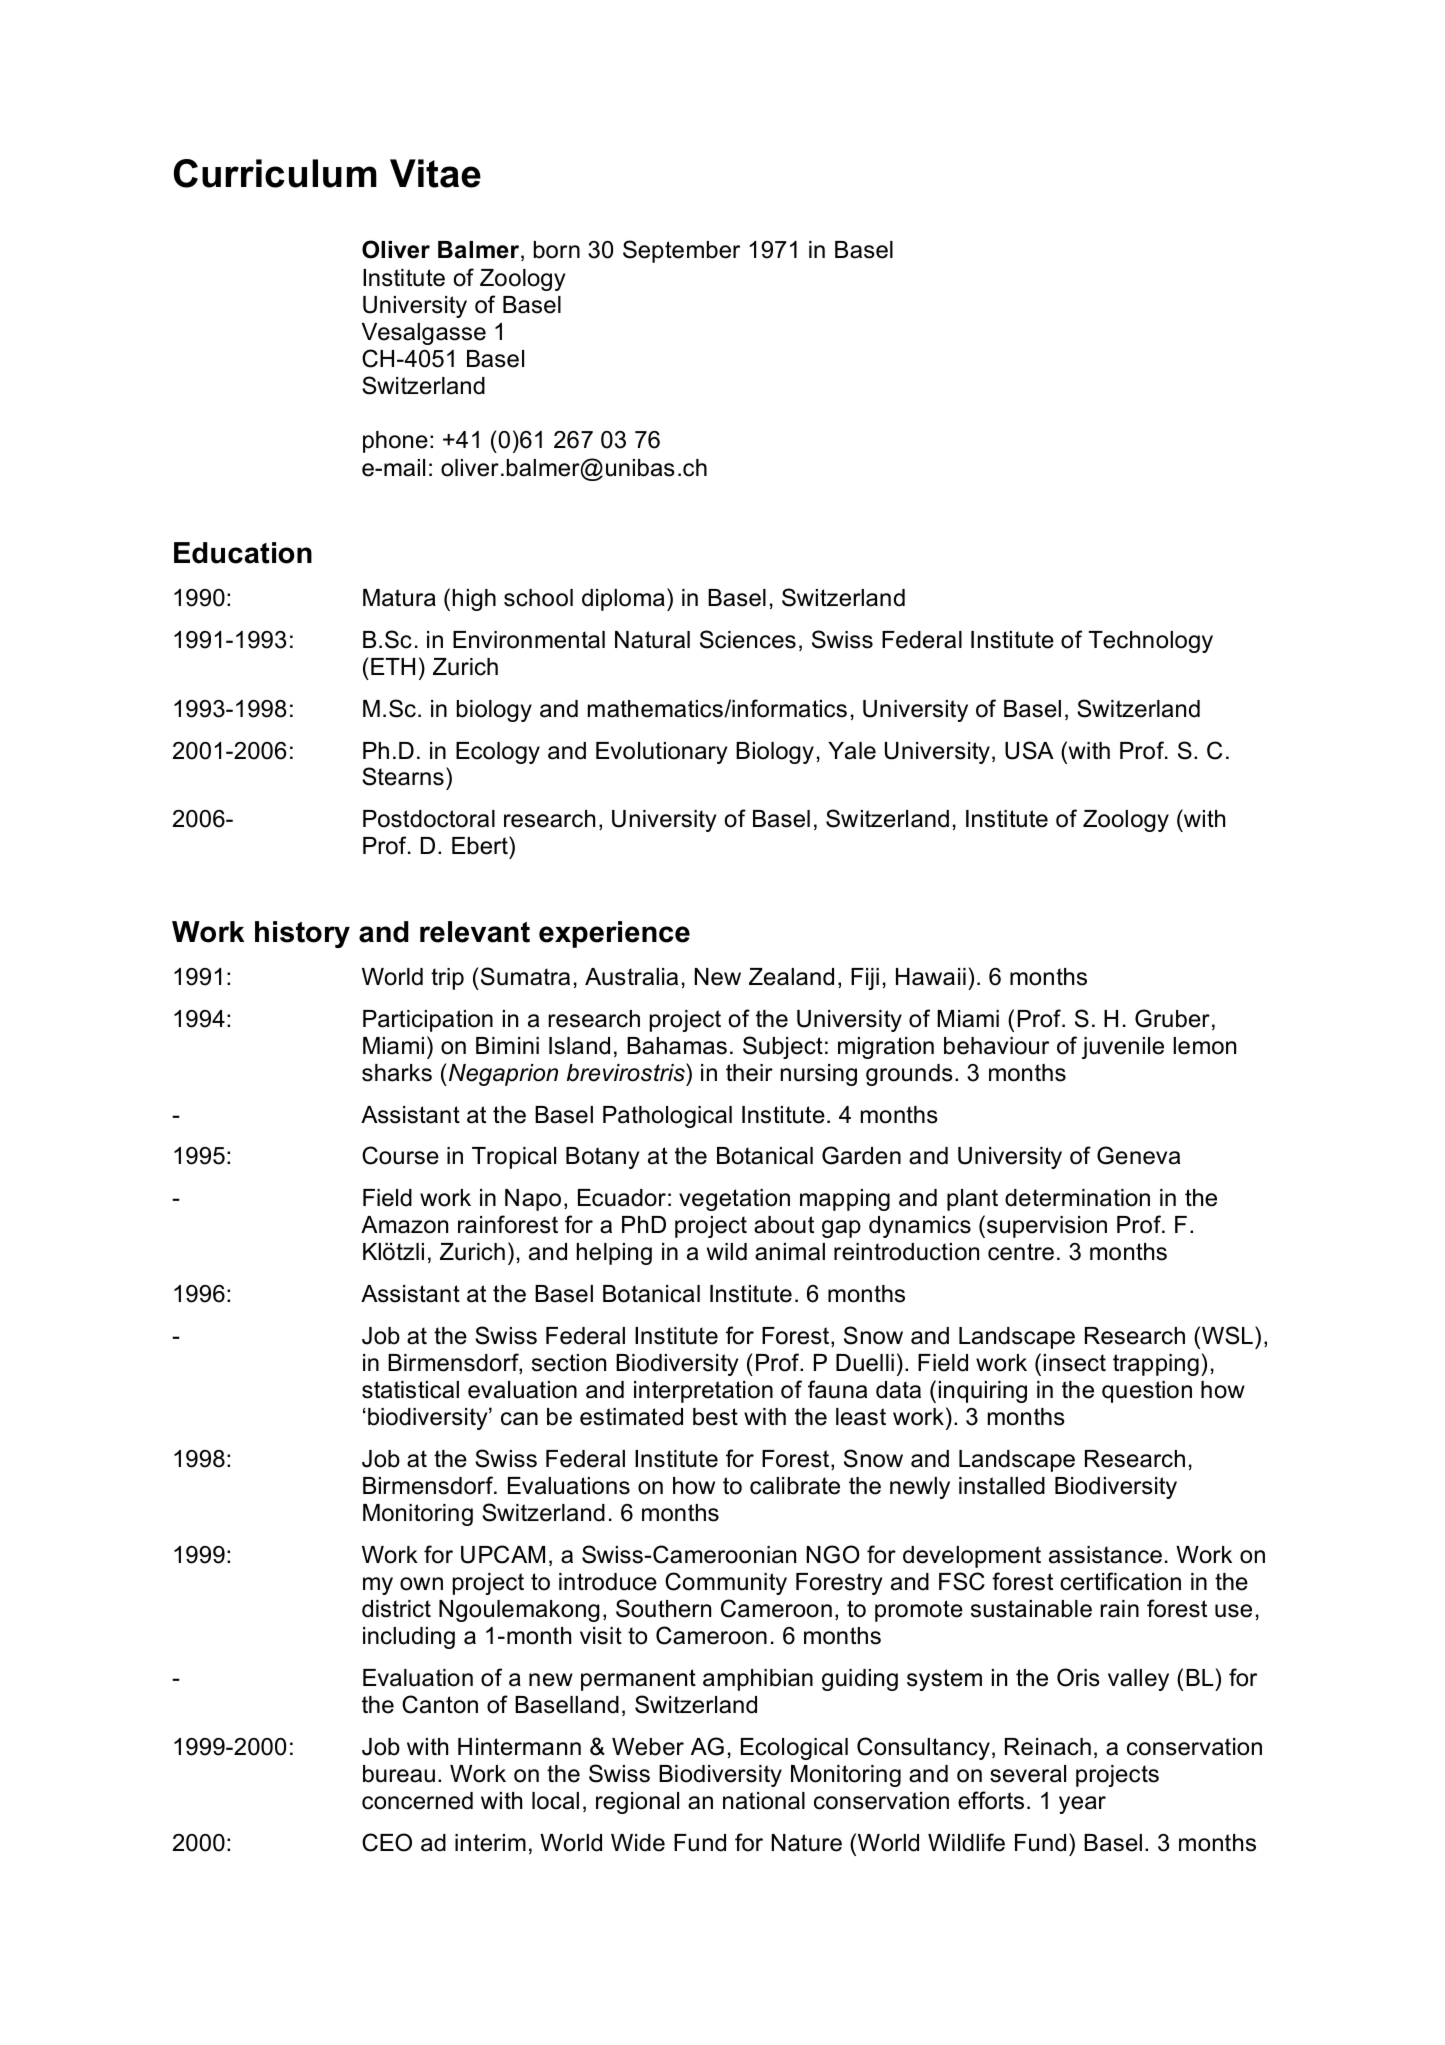 The height and width of the screenshot is (2045, 1445). Describe the element at coordinates (435, 173) in the screenshot. I see `Vitae` at that location.
